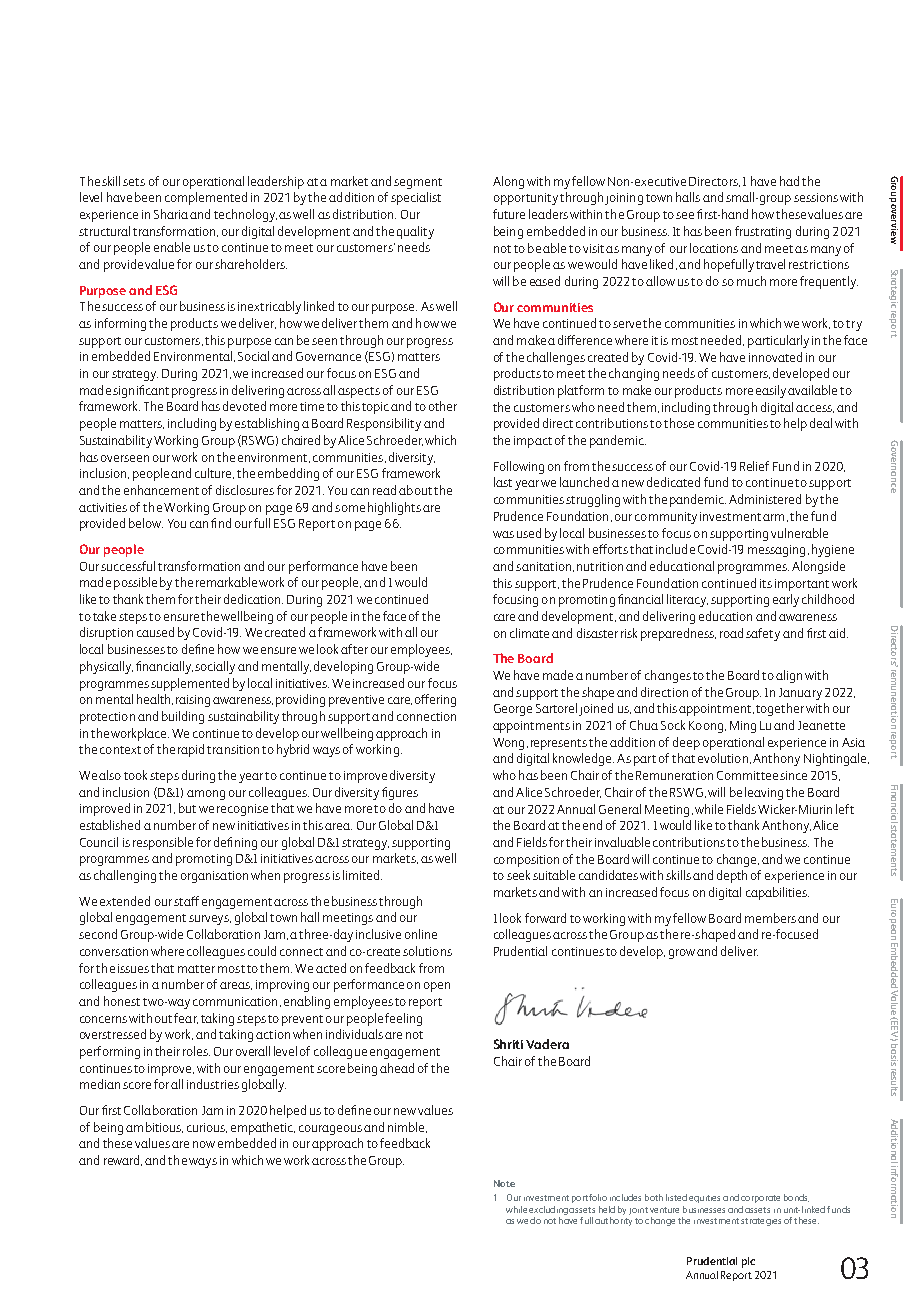 This image has width=924, height=1308. Describe the element at coordinates (513, 710) in the image. I see `George` at that location.
